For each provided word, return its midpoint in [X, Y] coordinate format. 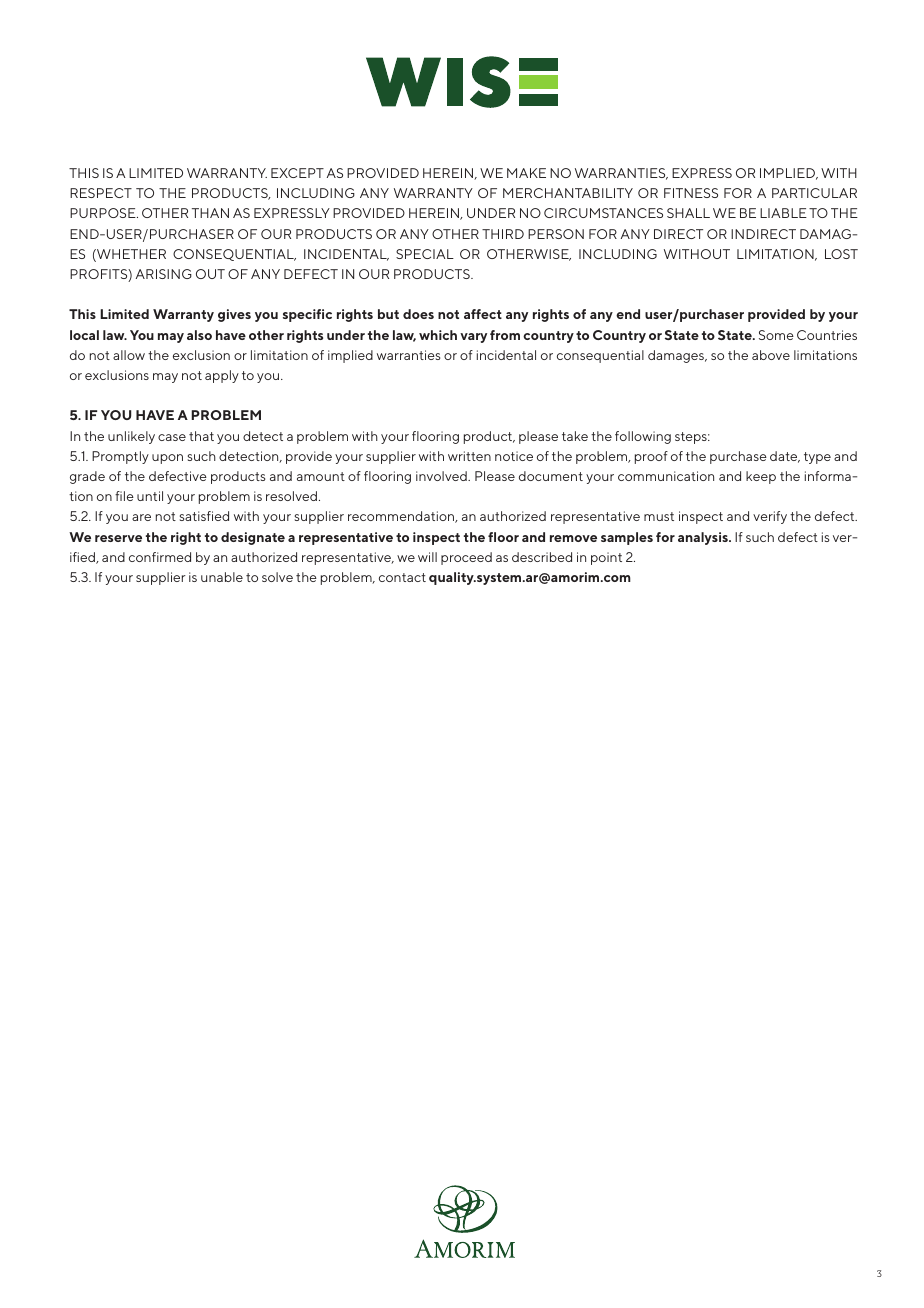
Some [776, 335]
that [201, 436]
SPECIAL [425, 254]
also [199, 335]
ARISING [164, 274]
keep [761, 477]
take [575, 436]
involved [442, 476]
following [643, 437]
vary [473, 338]
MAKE [526, 173]
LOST [841, 254]
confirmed [160, 557]
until [150, 496]
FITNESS [691, 193]
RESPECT [101, 193]
